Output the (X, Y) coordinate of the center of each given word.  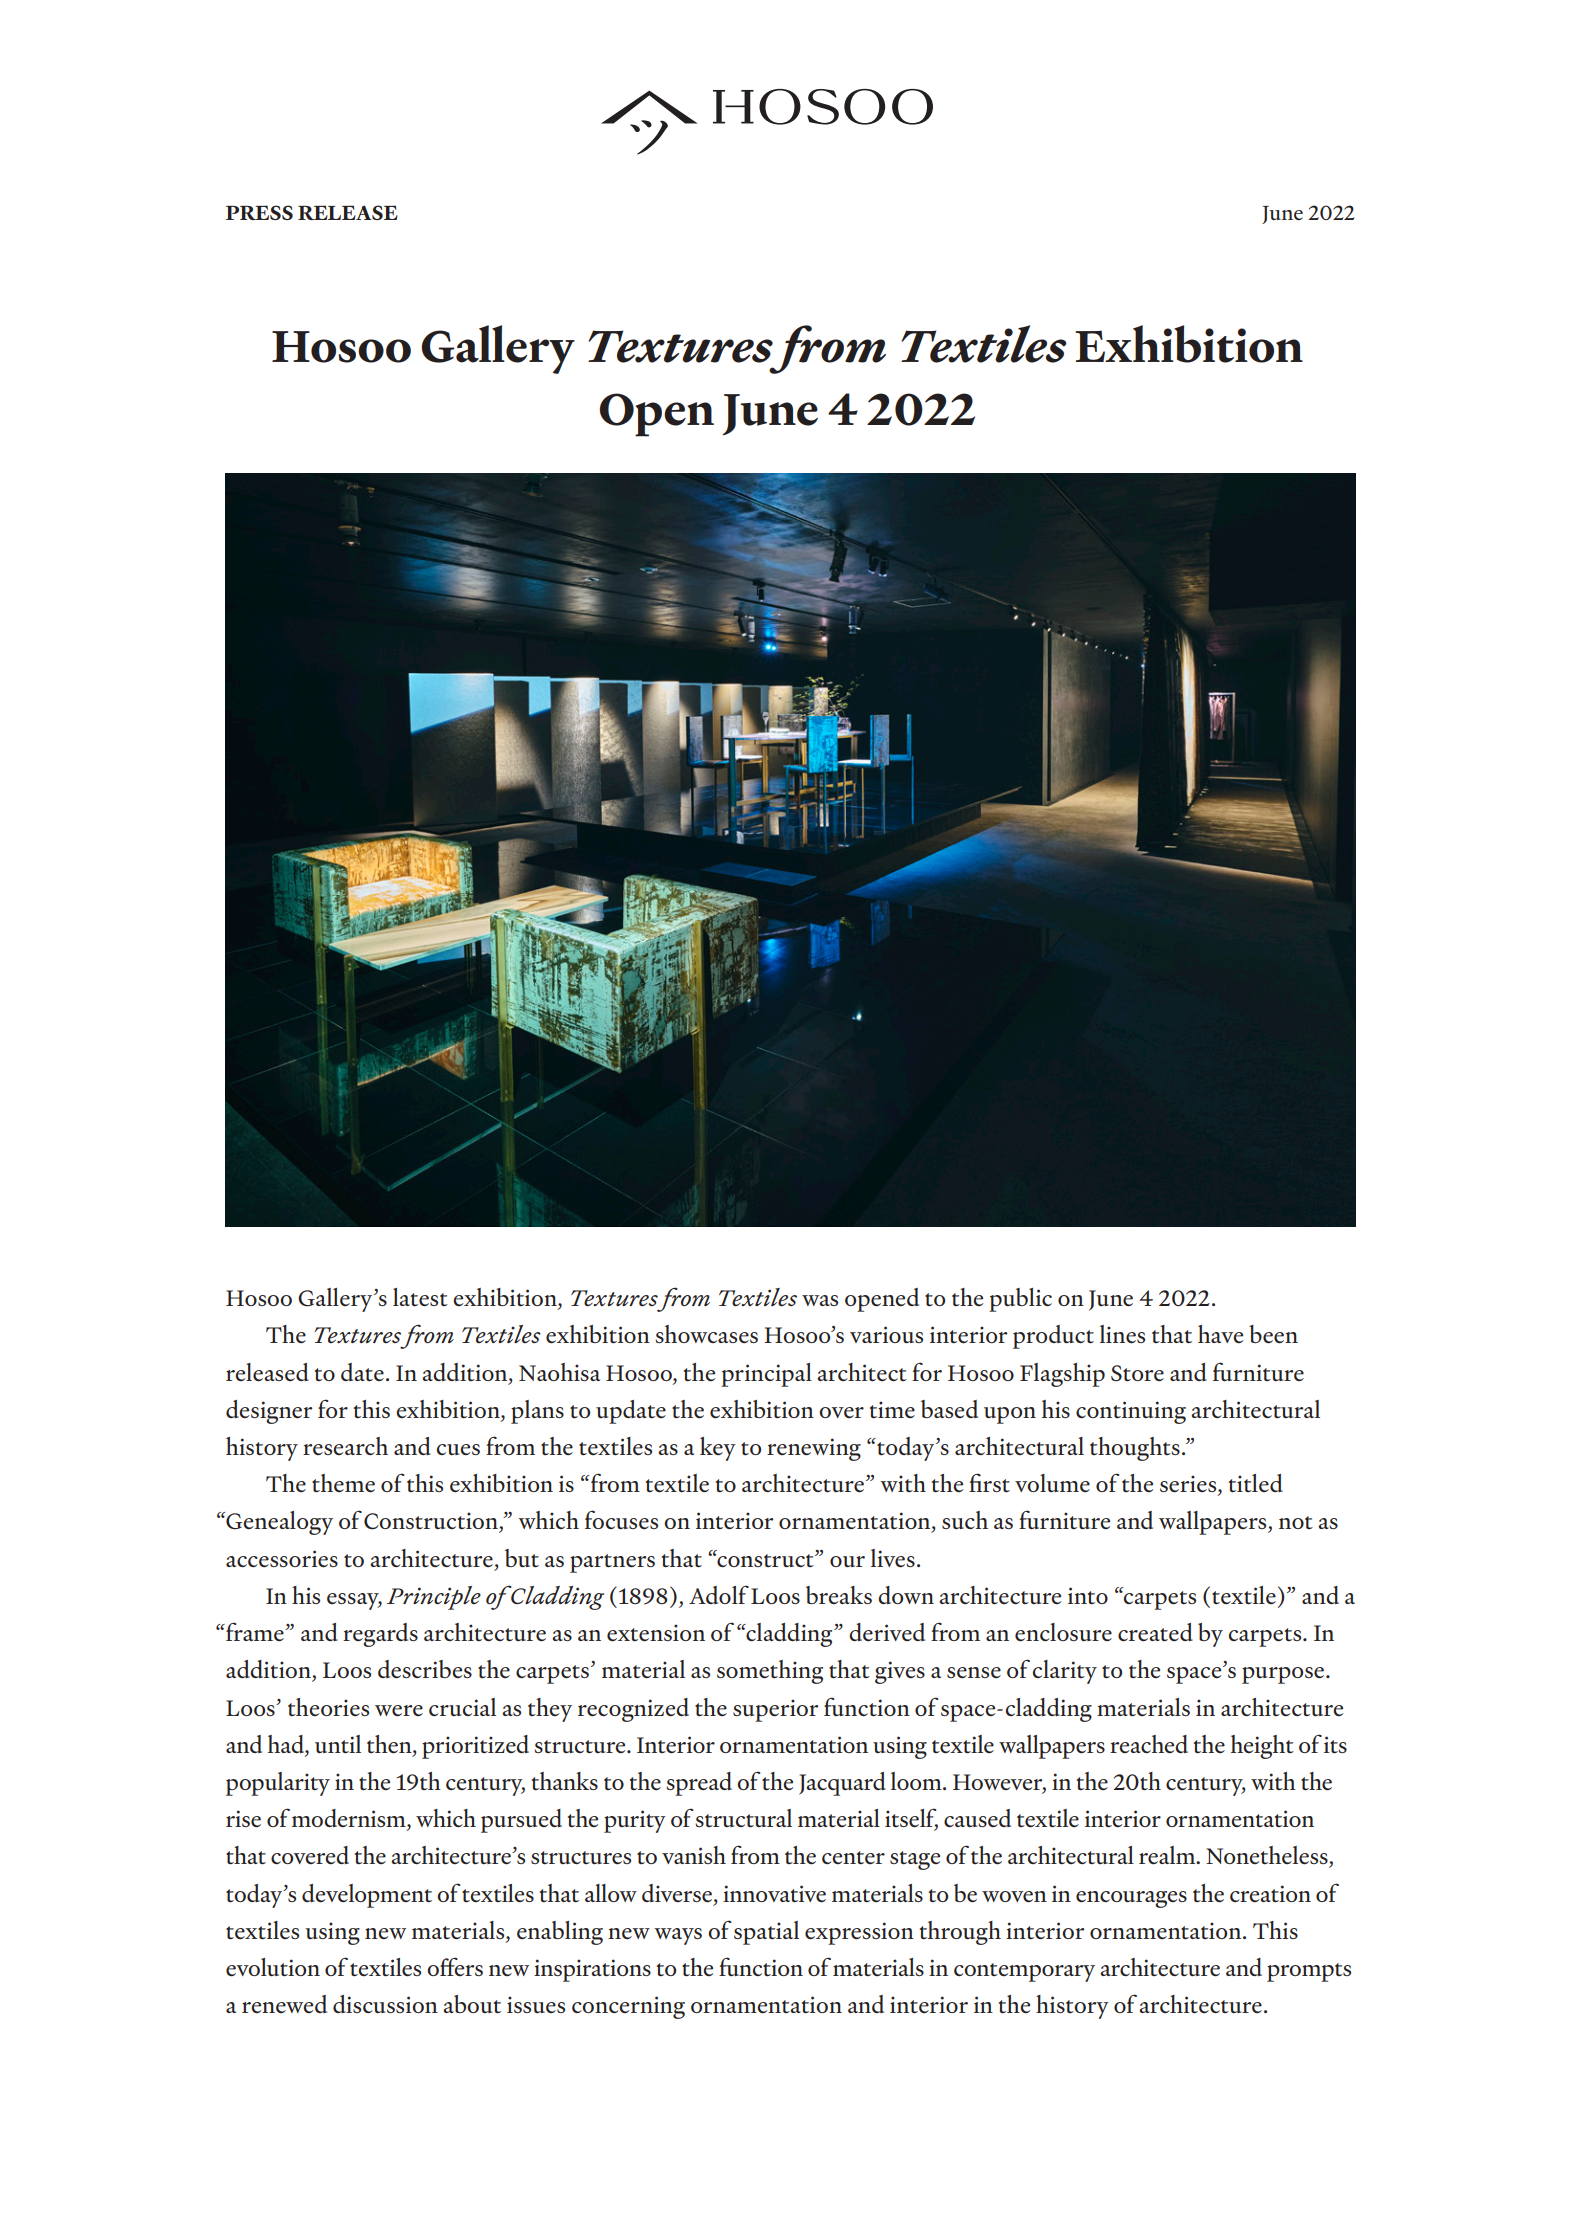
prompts (1309, 1972)
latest (420, 1297)
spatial (766, 1933)
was (820, 1300)
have (1220, 1334)
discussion (385, 2004)
